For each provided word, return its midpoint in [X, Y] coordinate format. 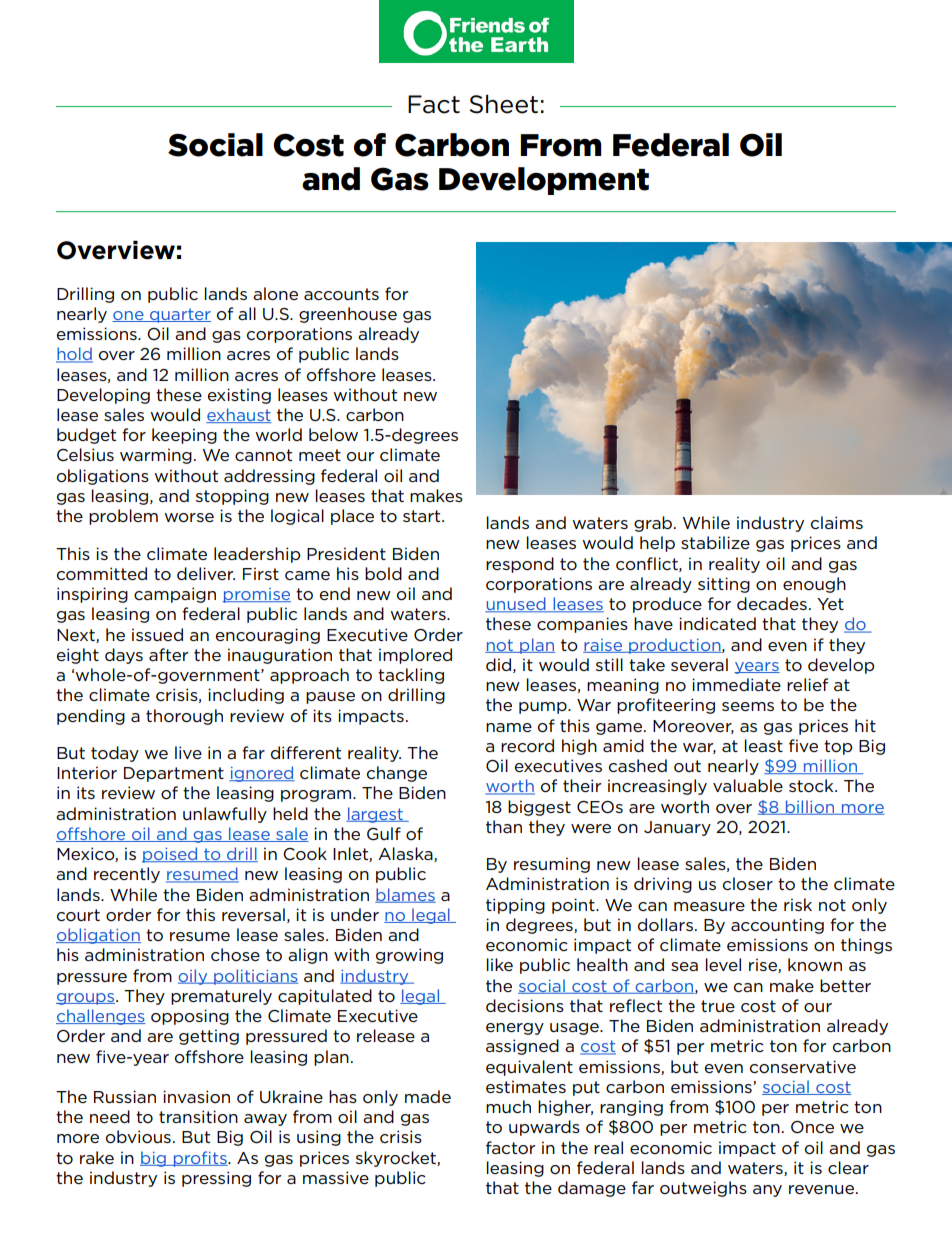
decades [772, 603]
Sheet [503, 104]
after [168, 654]
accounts [341, 294]
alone [275, 294]
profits [200, 1159]
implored [415, 656]
